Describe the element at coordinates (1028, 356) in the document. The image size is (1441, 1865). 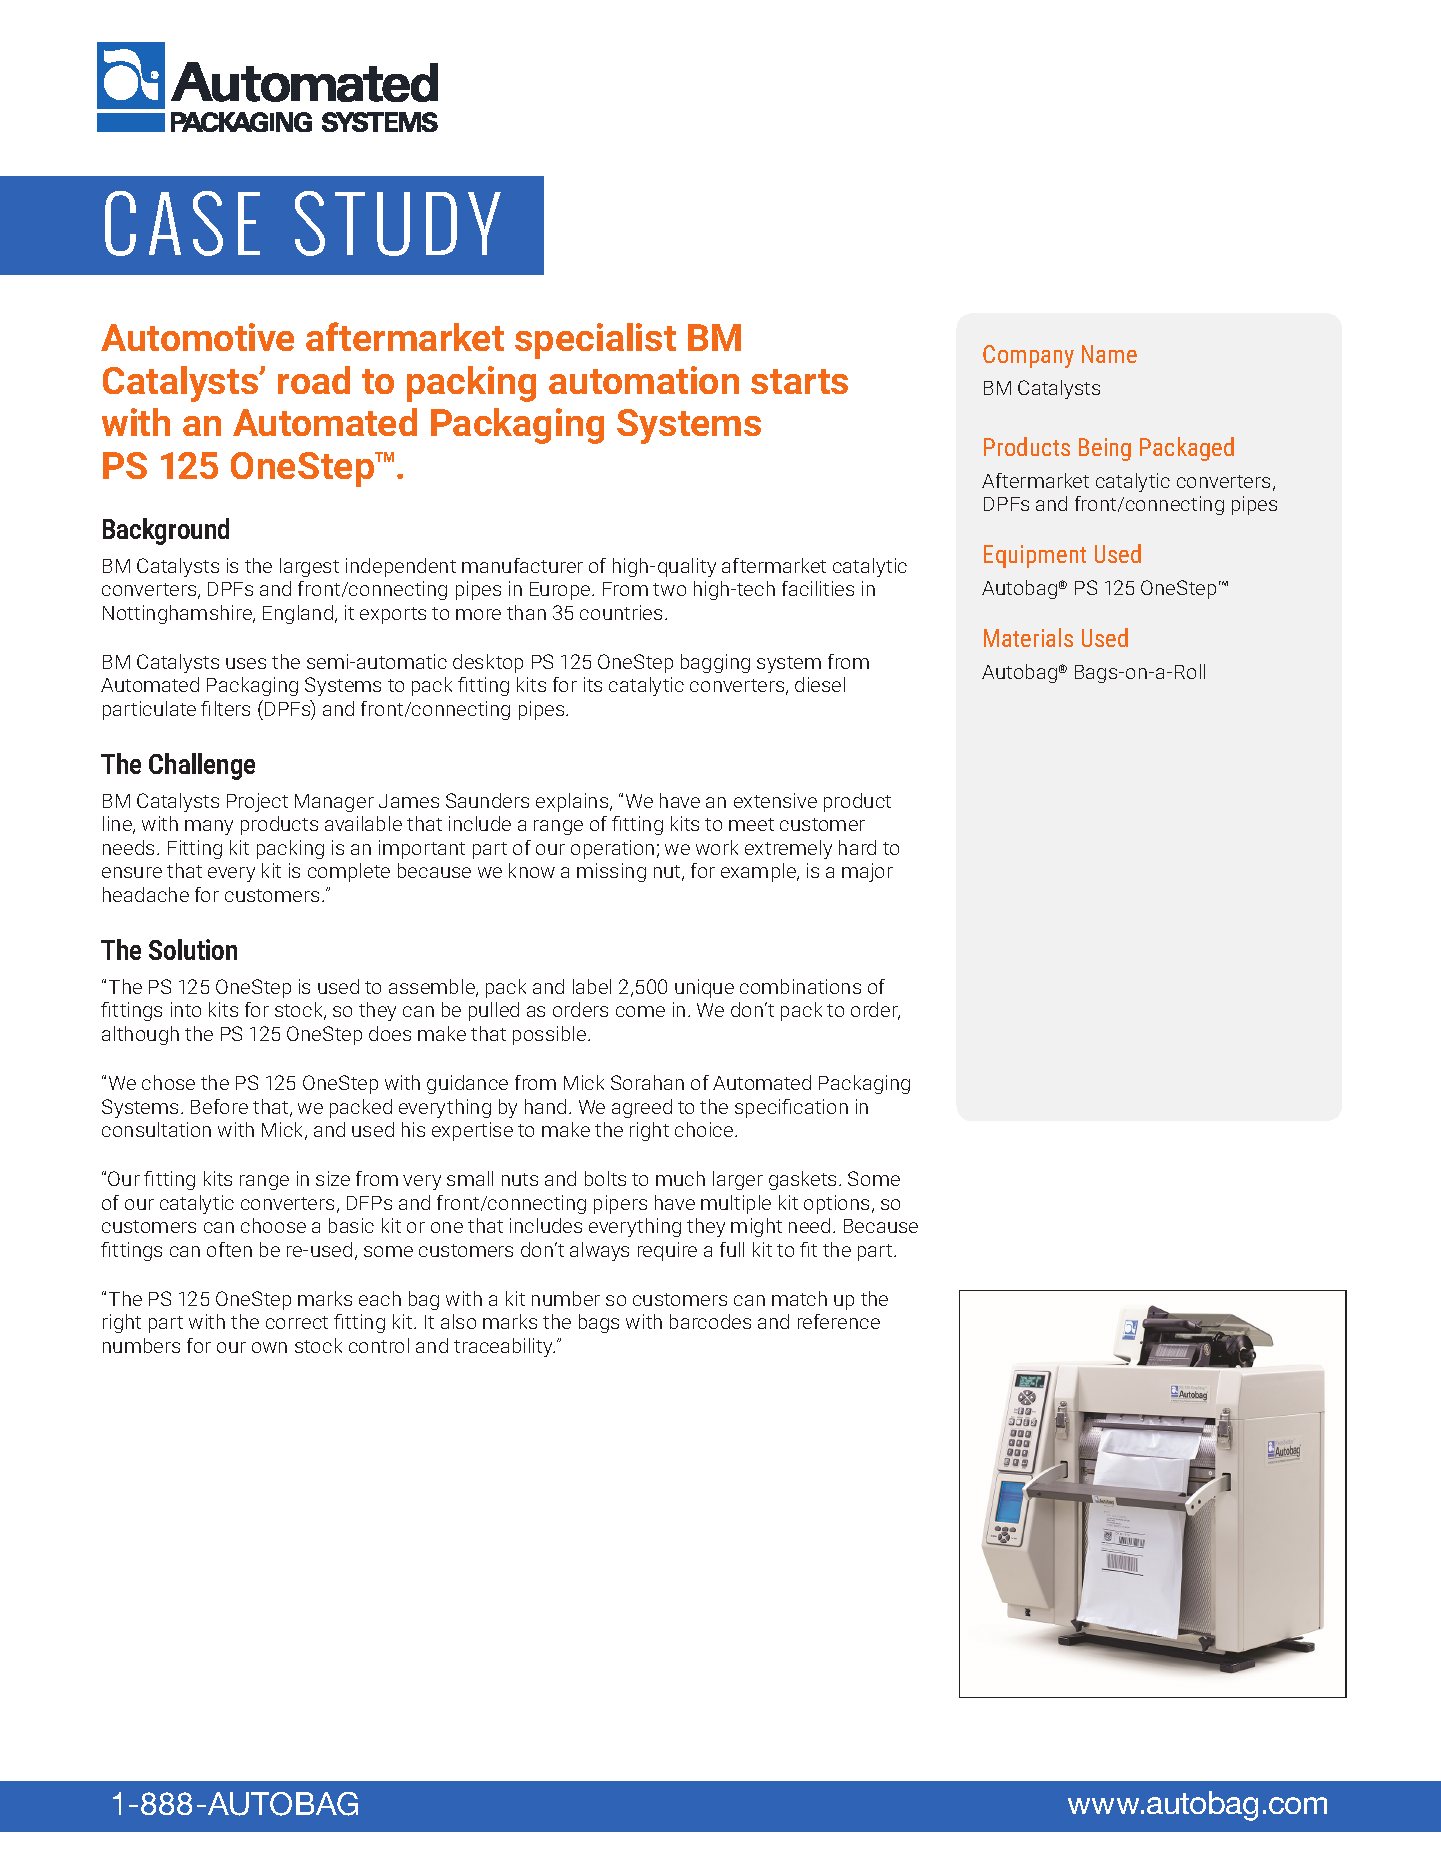
I see `Company` at that location.
